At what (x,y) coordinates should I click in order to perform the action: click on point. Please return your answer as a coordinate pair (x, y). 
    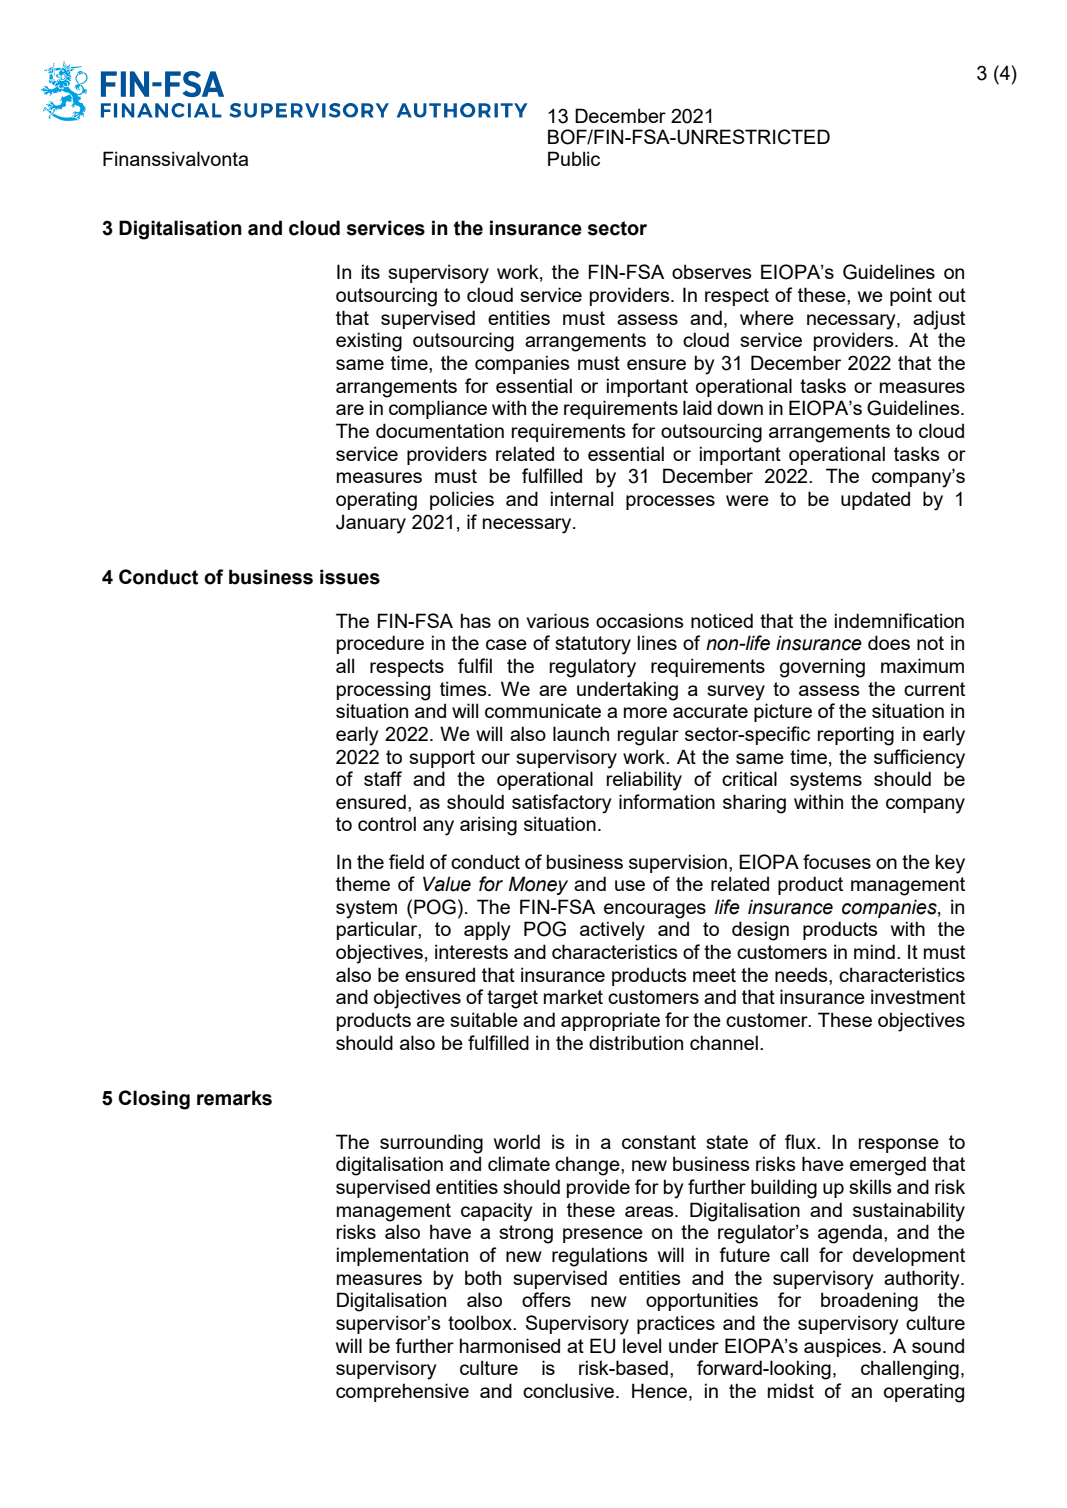
    Looking at the image, I should click on (911, 296).
